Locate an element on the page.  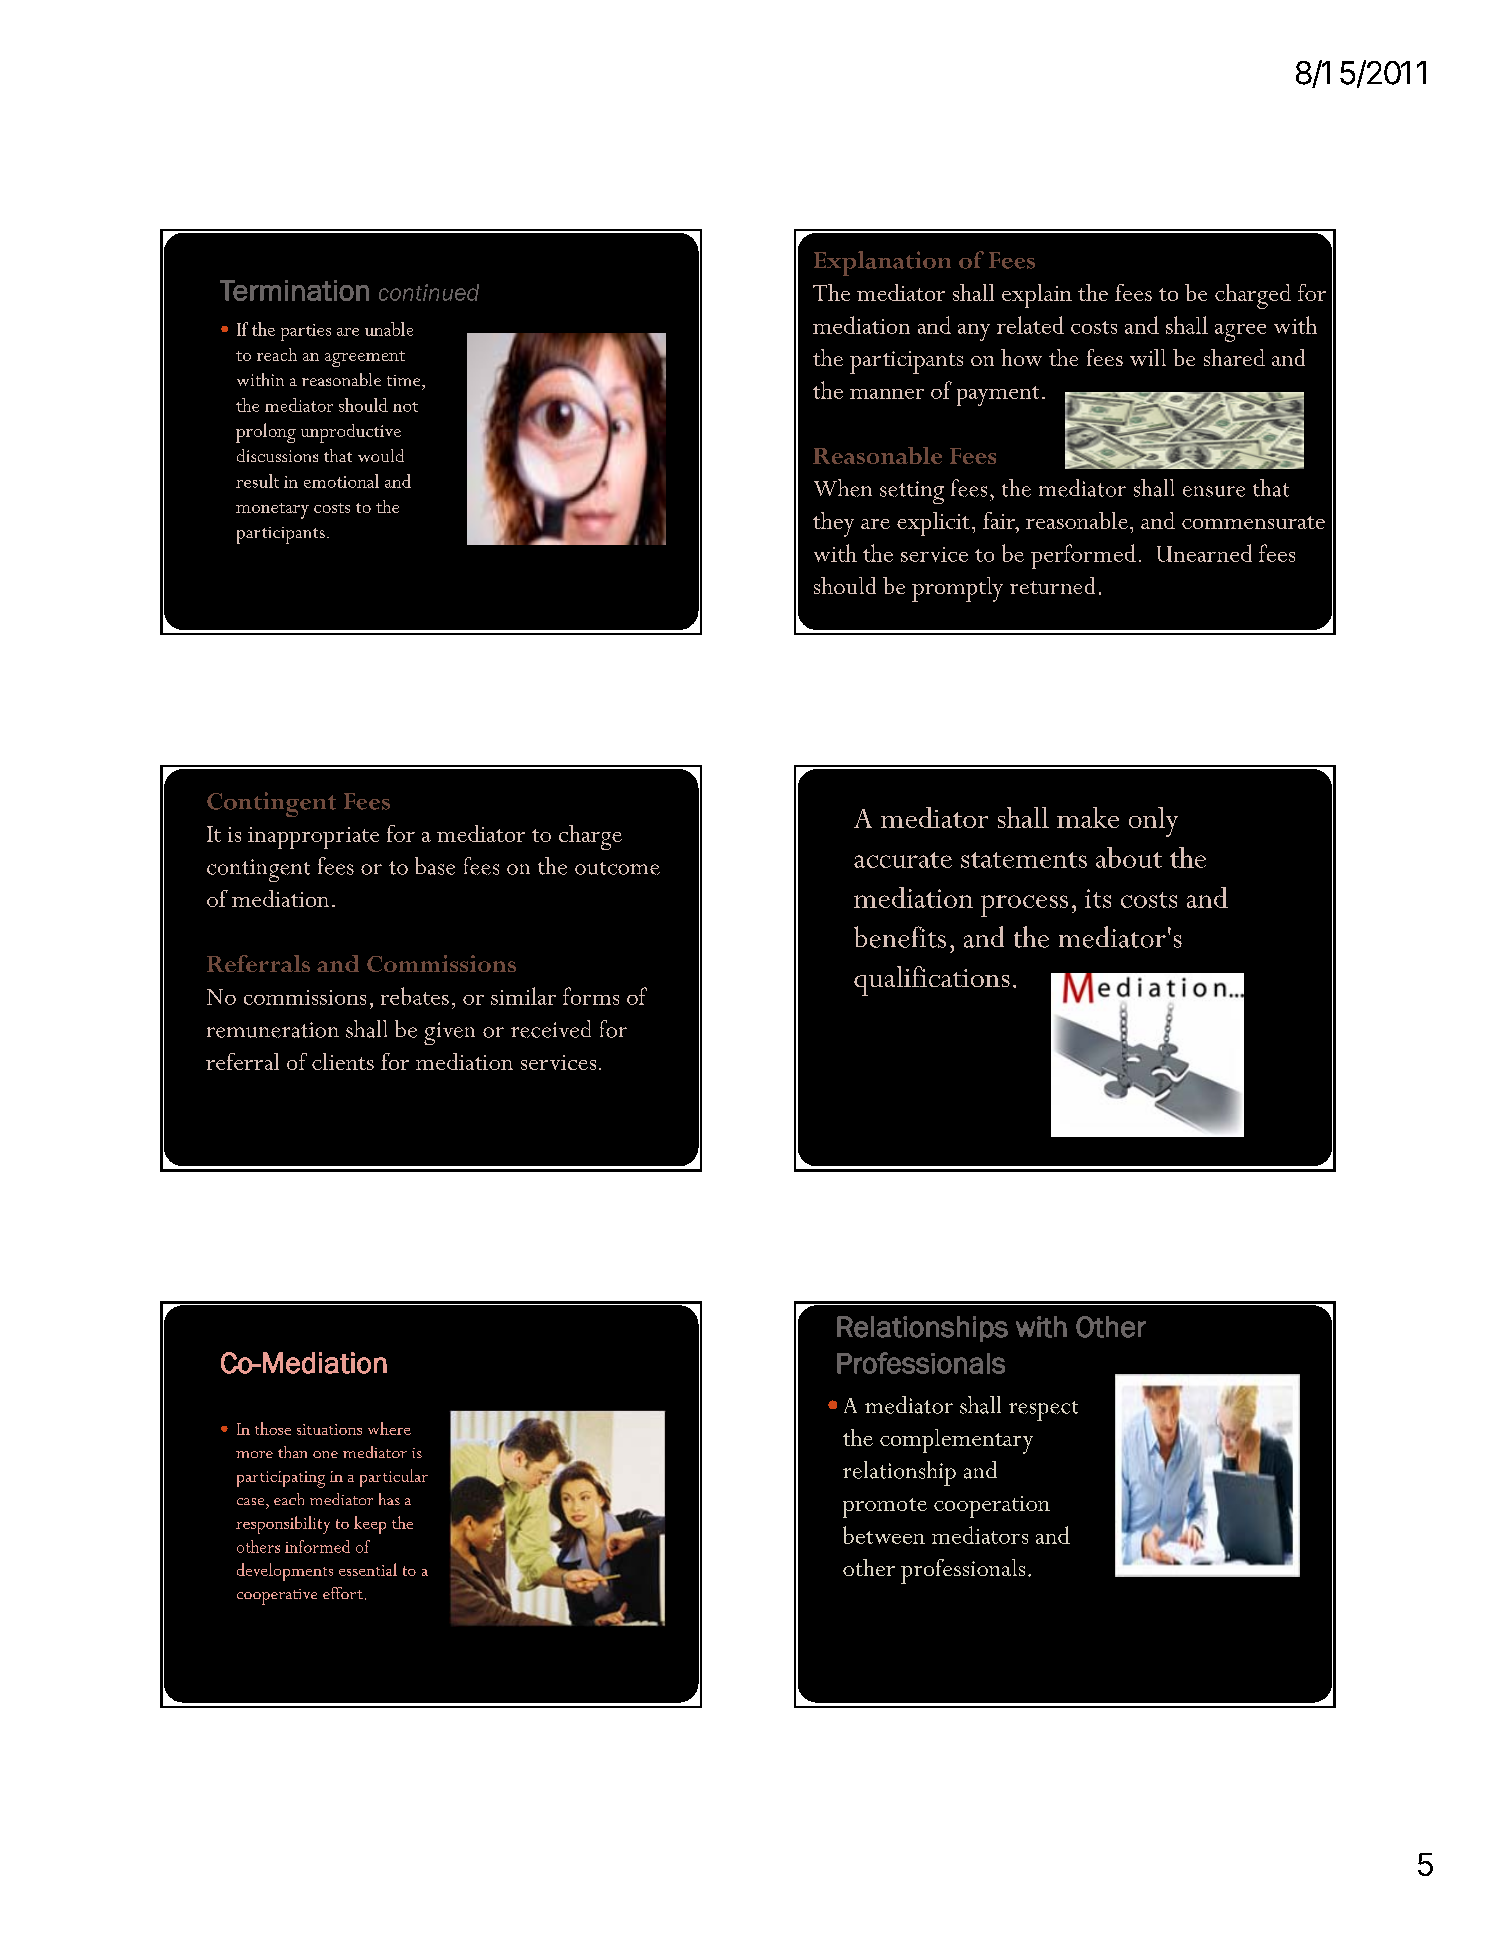
rebates is located at coordinates (415, 996).
